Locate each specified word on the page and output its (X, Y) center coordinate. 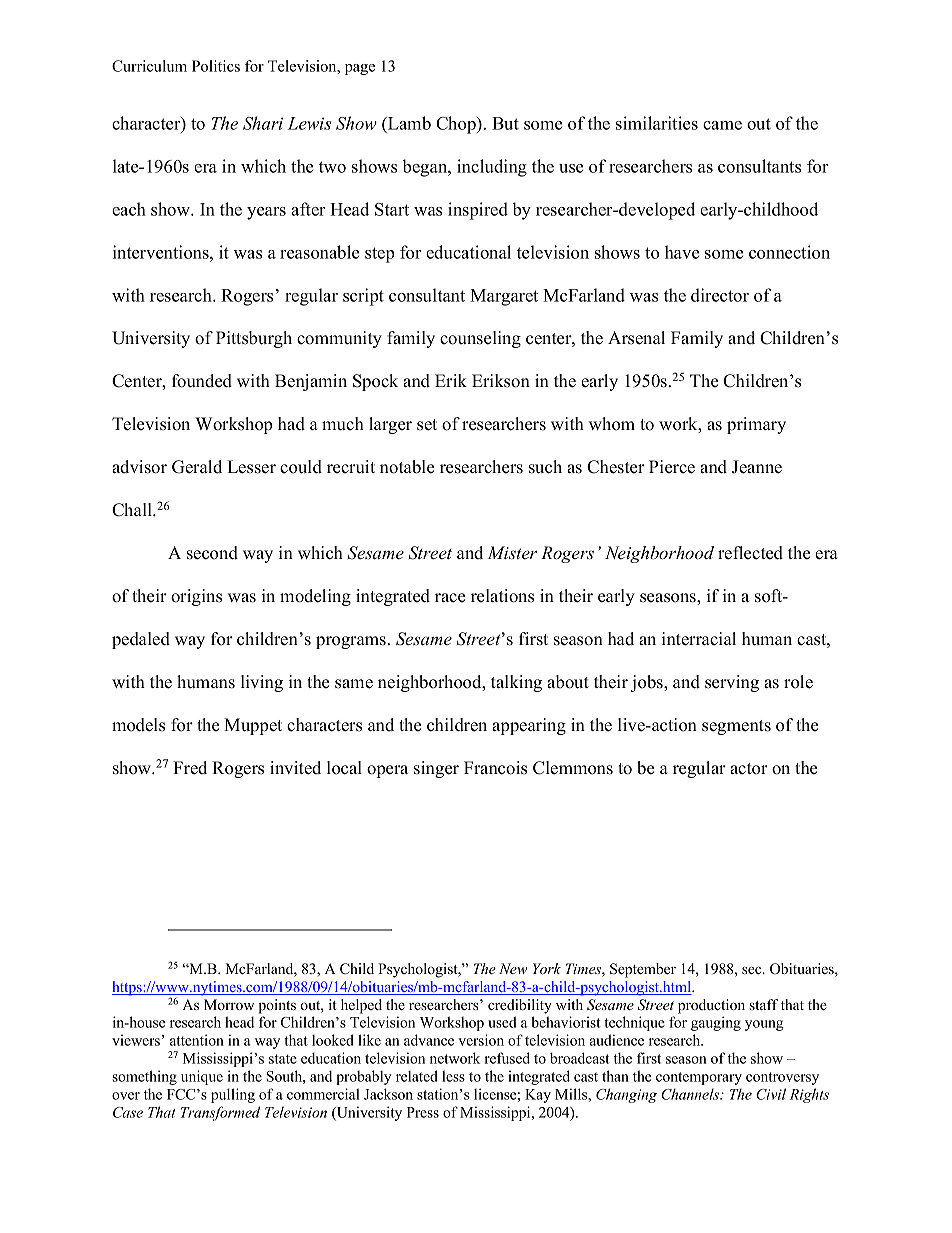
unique (202, 1077)
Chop (457, 125)
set (427, 425)
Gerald (197, 467)
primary (756, 425)
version (481, 1040)
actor (749, 769)
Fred (190, 768)
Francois (495, 768)
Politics (216, 66)
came (722, 125)
